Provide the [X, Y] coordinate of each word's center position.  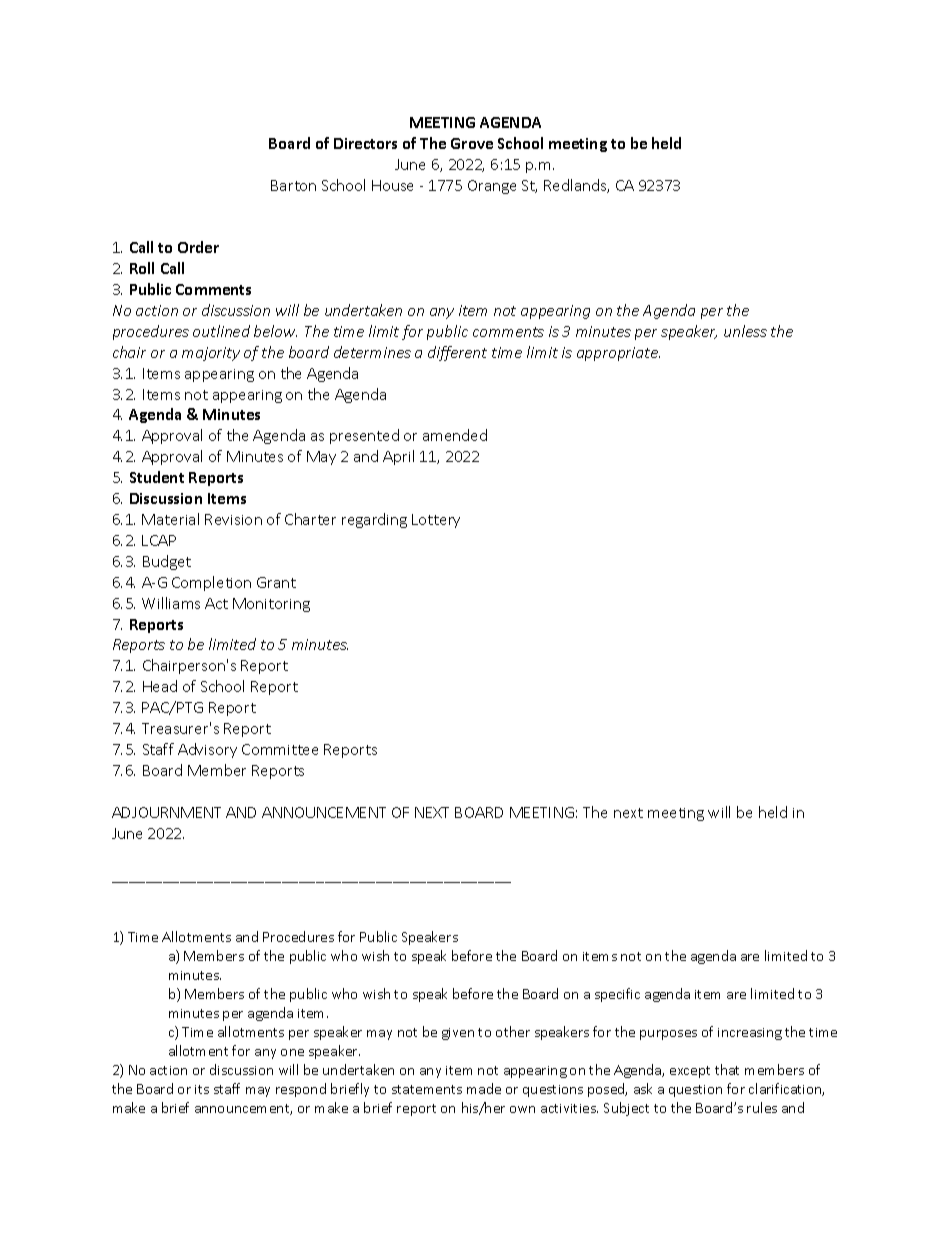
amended [455, 435]
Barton [293, 185]
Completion [211, 583]
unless [745, 331]
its [202, 1089]
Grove [472, 143]
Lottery [436, 521]
